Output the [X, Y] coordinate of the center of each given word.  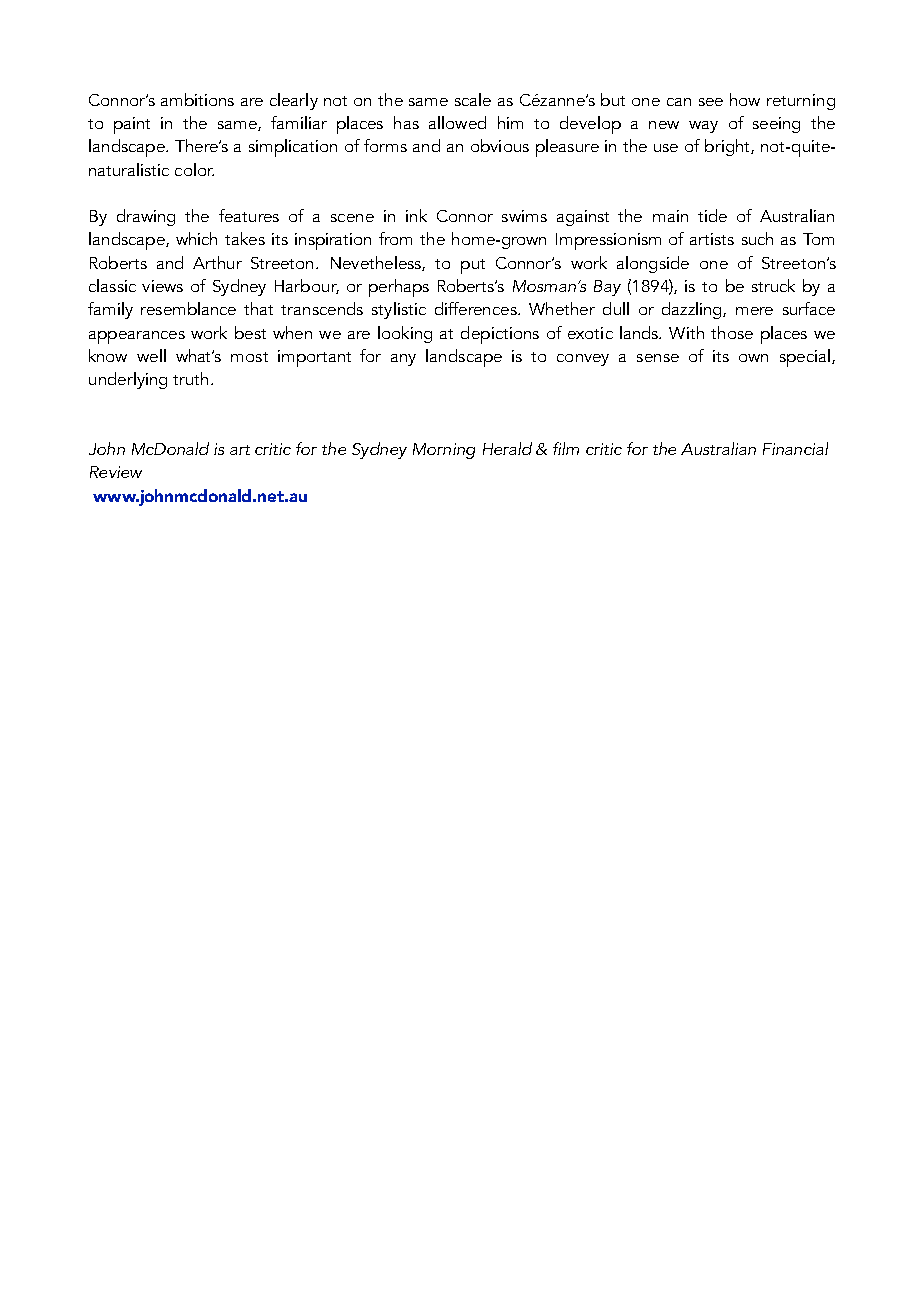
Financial [795, 448]
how [745, 99]
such [757, 238]
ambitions [197, 99]
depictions [500, 335]
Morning [444, 451]
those [732, 332]
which [196, 238]
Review [116, 472]
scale [473, 99]
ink [416, 215]
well [151, 355]
